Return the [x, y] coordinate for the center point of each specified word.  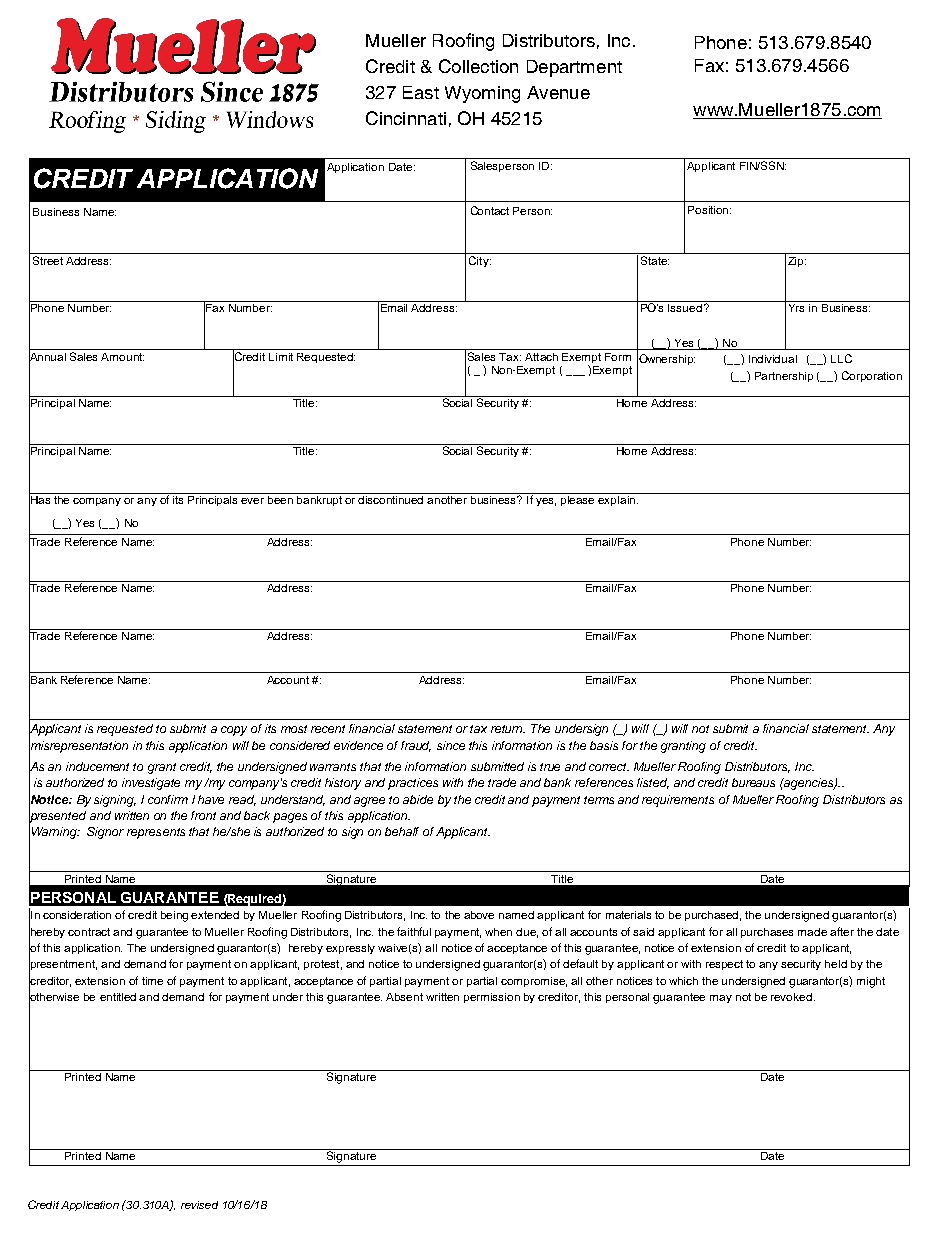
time [152, 981]
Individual [773, 359]
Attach [541, 357]
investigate [151, 784]
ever [252, 501]
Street [48, 260]
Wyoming [482, 94]
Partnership [784, 377]
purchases [767, 933]
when [498, 932]
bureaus [753, 782]
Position [709, 210]
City [480, 261]
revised [199, 1205]
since [451, 745]
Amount [122, 357]
